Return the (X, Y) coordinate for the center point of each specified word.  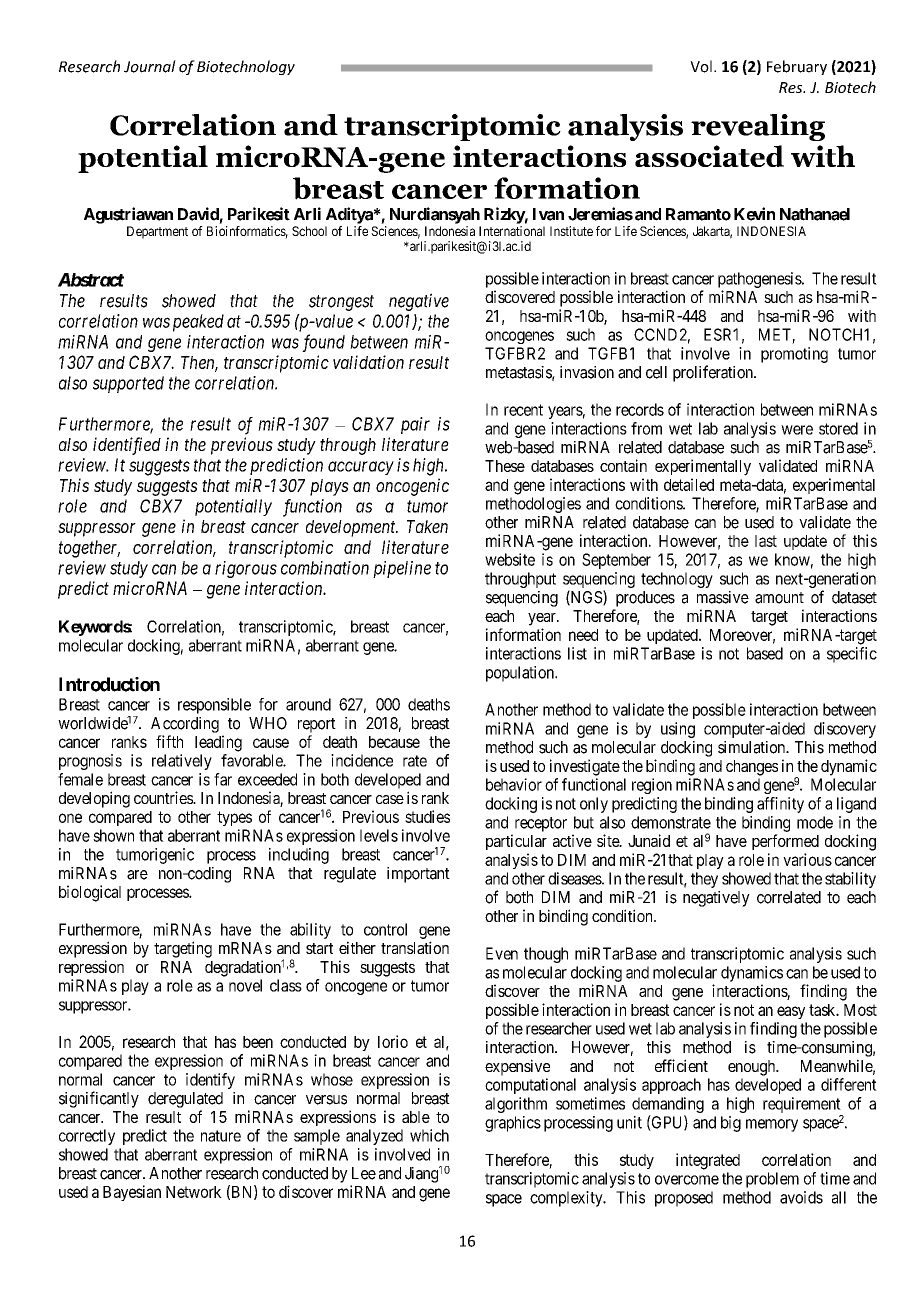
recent (523, 410)
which (429, 1135)
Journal (150, 66)
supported (128, 384)
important (418, 875)
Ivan (548, 214)
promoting (794, 355)
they (704, 880)
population (521, 674)
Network (194, 1192)
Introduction (109, 684)
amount (779, 598)
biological (90, 893)
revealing (758, 127)
